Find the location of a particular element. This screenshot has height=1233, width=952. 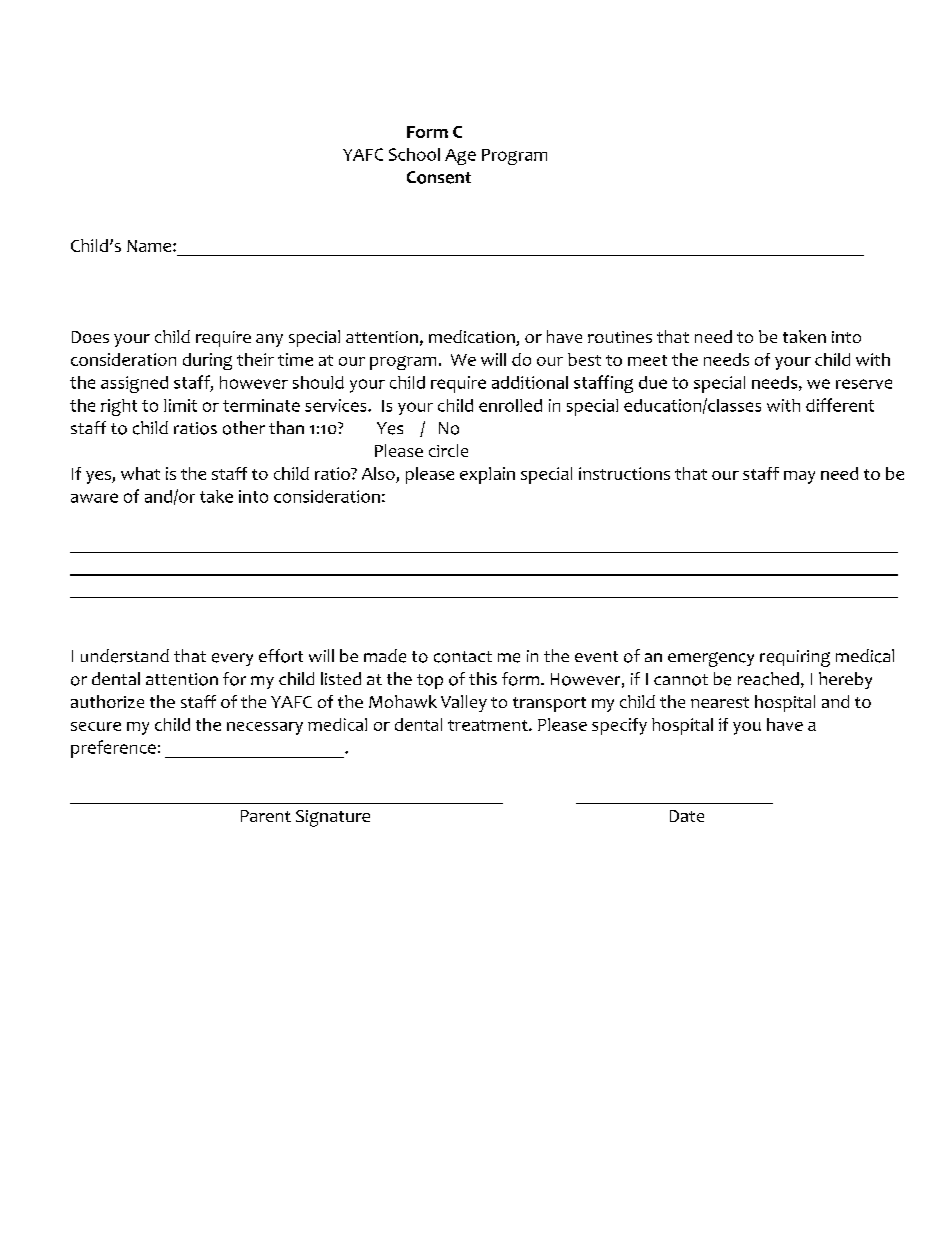

requiring is located at coordinates (795, 658).
